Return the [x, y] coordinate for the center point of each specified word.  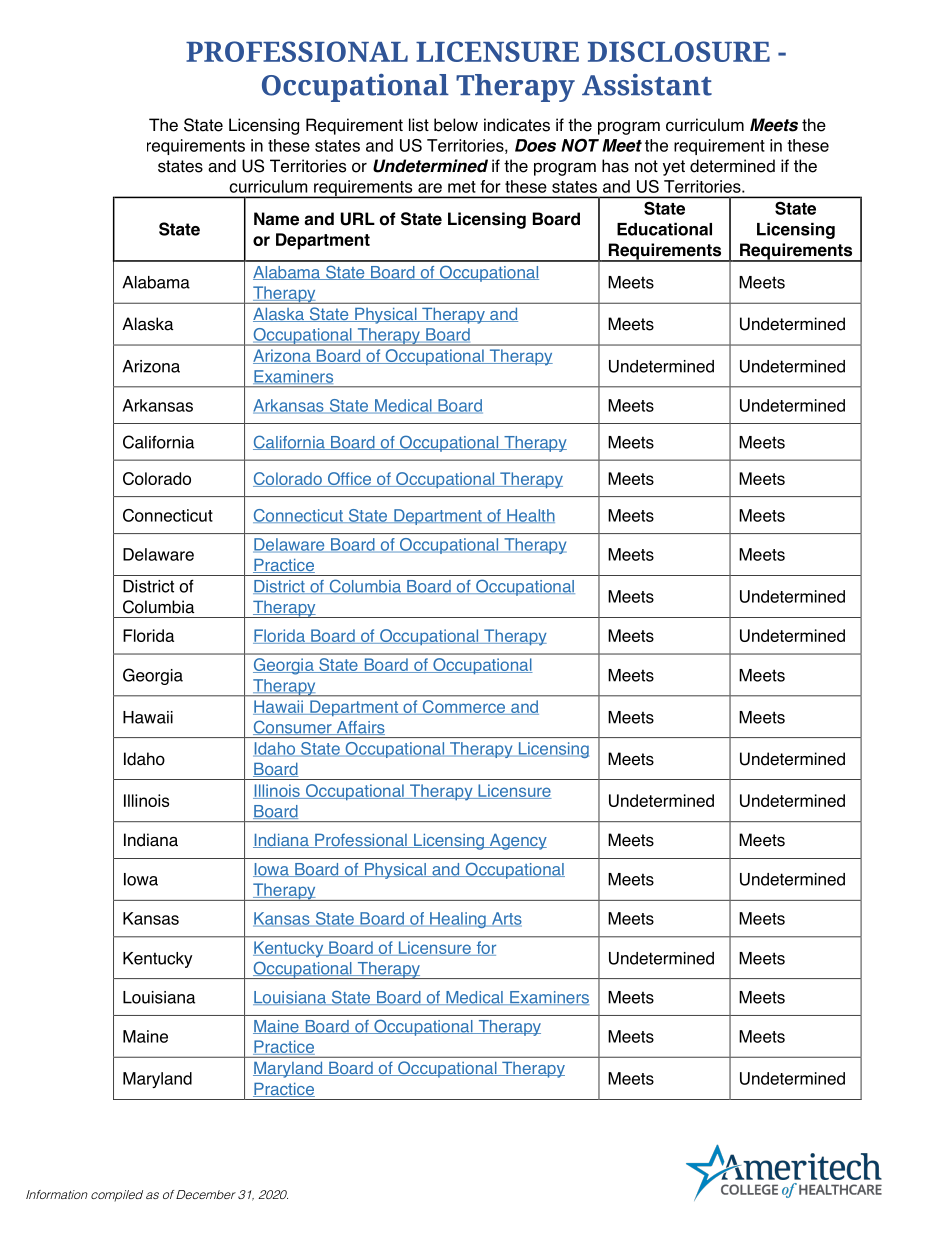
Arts [506, 919]
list [419, 125]
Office [349, 479]
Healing [458, 920]
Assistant [647, 85]
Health [530, 516]
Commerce [464, 707]
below [456, 125]
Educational [664, 229]
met [462, 187]
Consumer [293, 727]
